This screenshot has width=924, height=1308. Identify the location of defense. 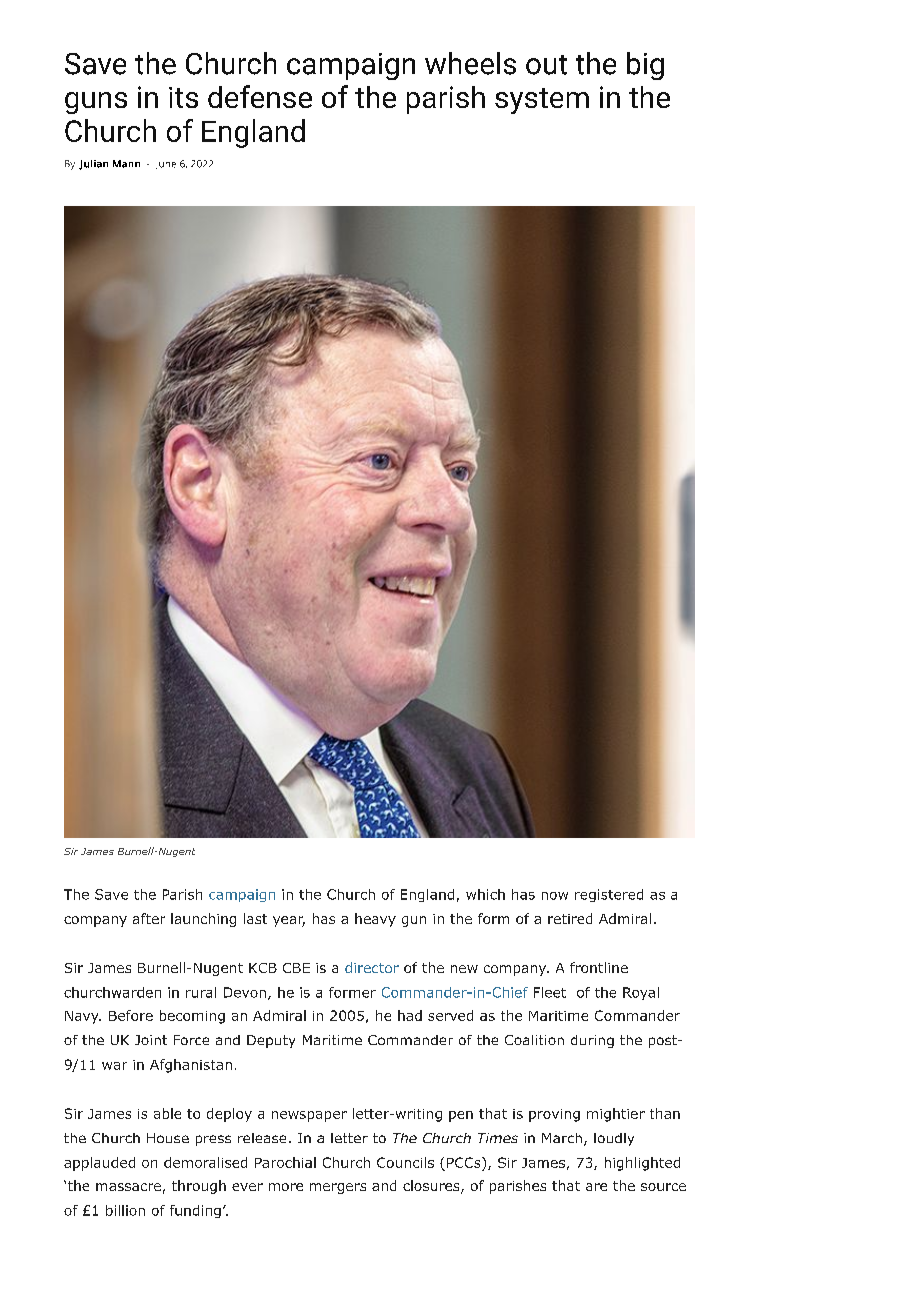
(260, 96).
